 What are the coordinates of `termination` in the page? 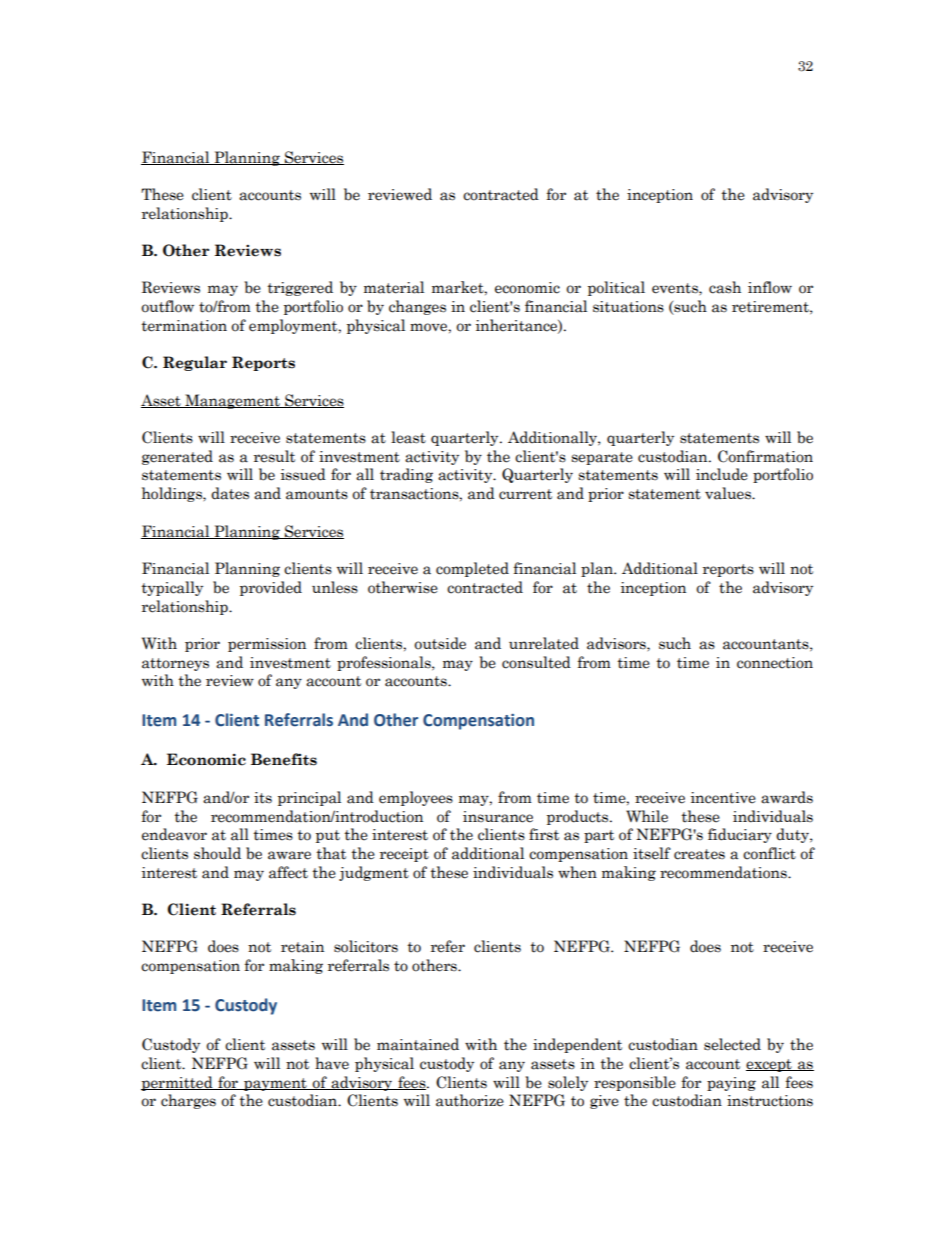 It's located at (184, 326).
